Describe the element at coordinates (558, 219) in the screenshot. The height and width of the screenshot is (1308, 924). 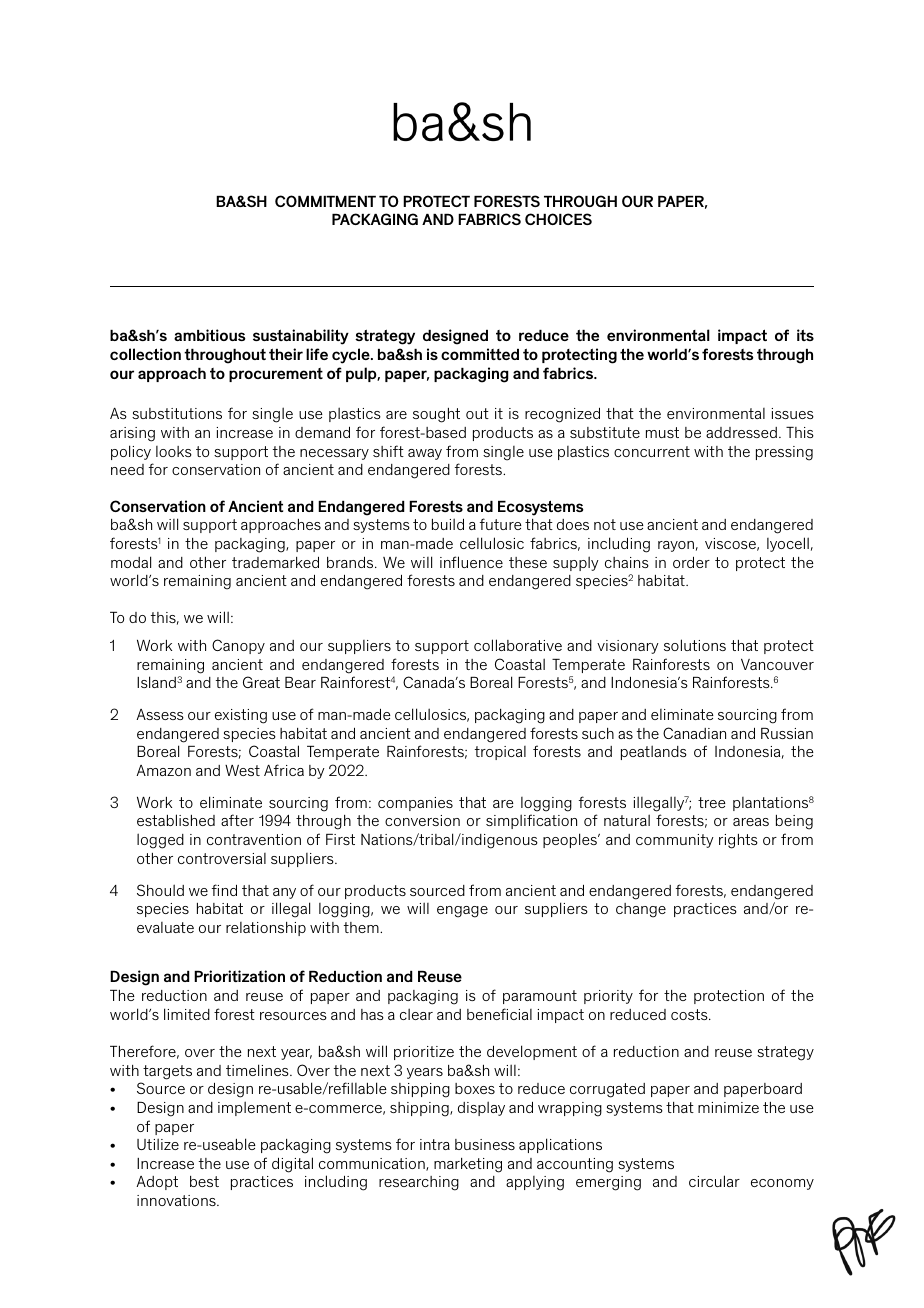
I see `CHOICES` at that location.
